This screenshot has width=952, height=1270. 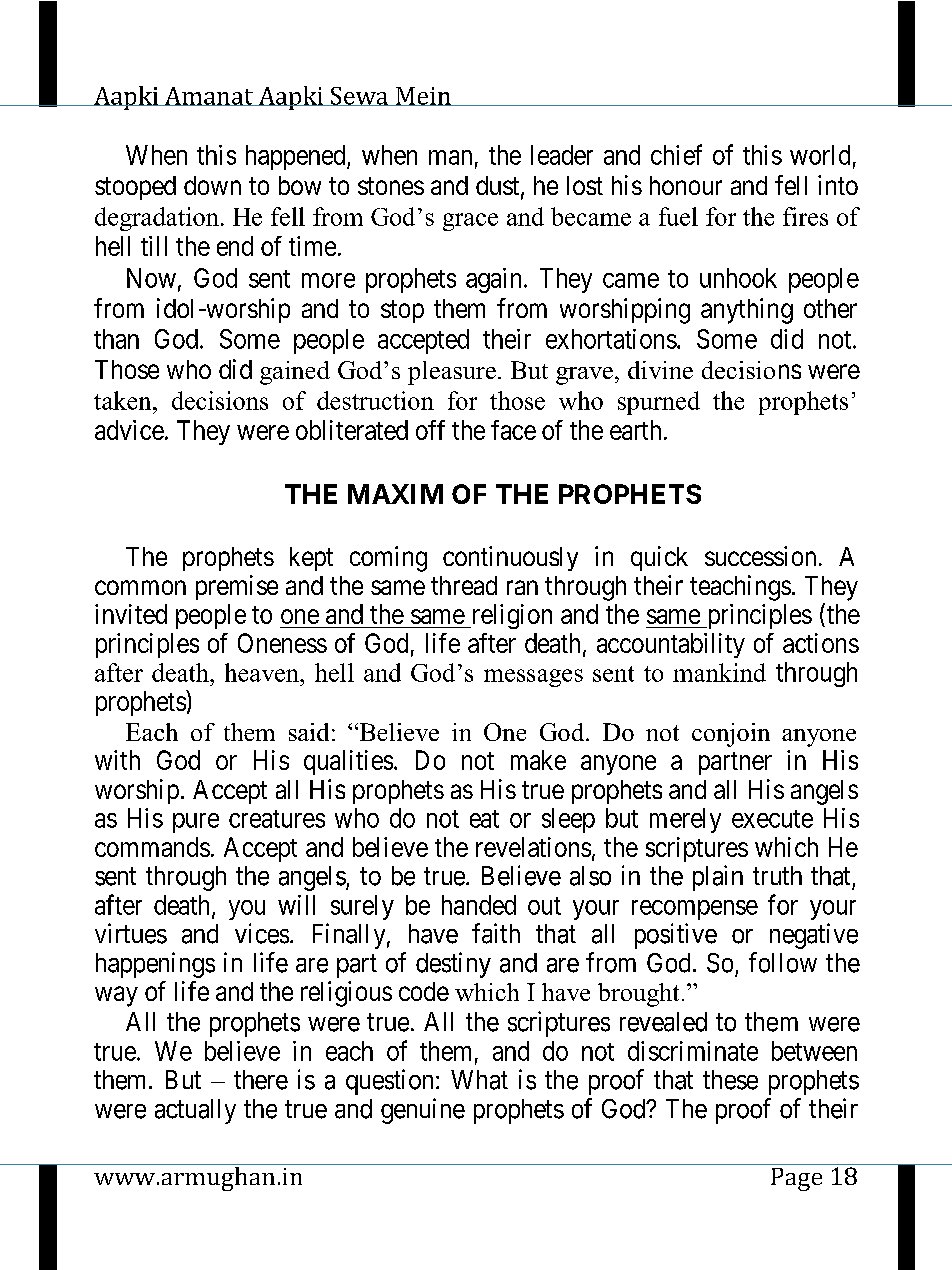 What do you see at coordinates (510, 616) in the screenshot?
I see `religion` at bounding box center [510, 616].
